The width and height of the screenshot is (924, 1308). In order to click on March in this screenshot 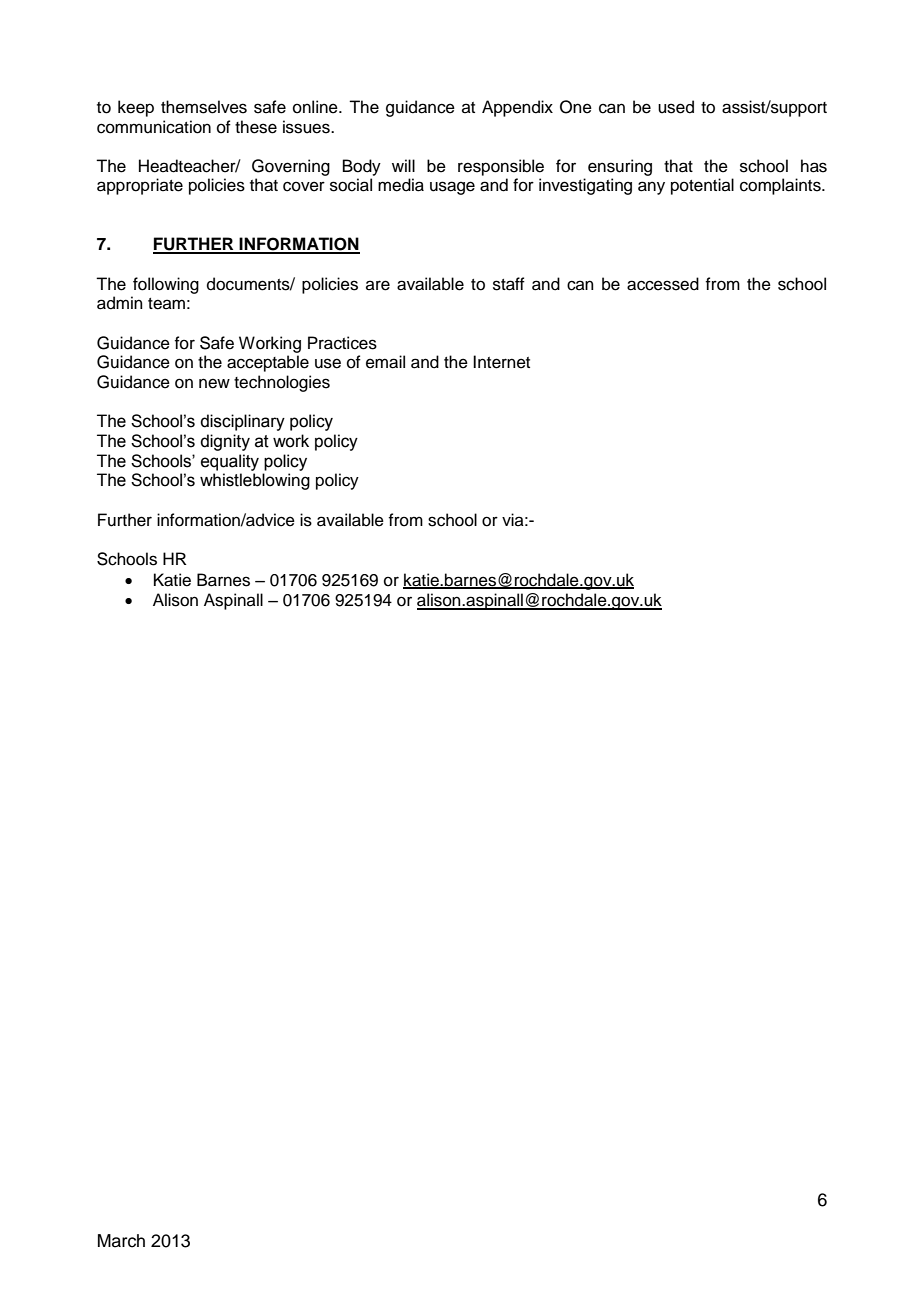, I will do `click(121, 1241)`.
